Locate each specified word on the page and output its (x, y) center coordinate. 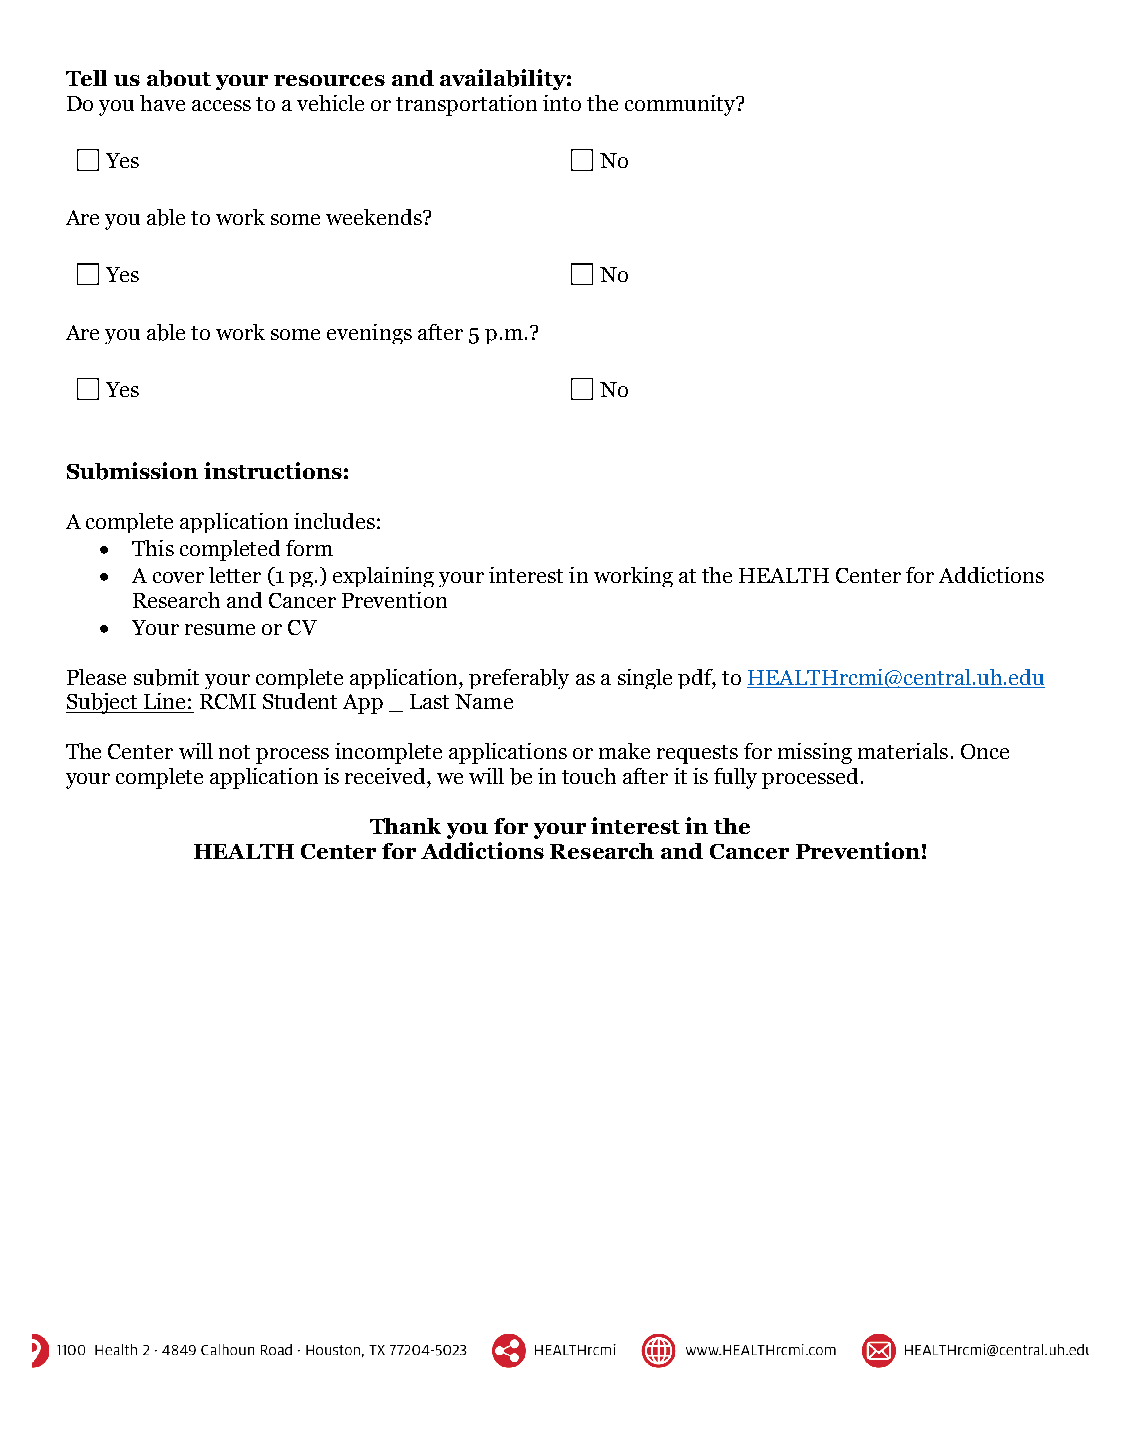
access (221, 105)
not (234, 752)
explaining (383, 577)
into (562, 103)
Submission (132, 471)
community (681, 105)
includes (334, 521)
